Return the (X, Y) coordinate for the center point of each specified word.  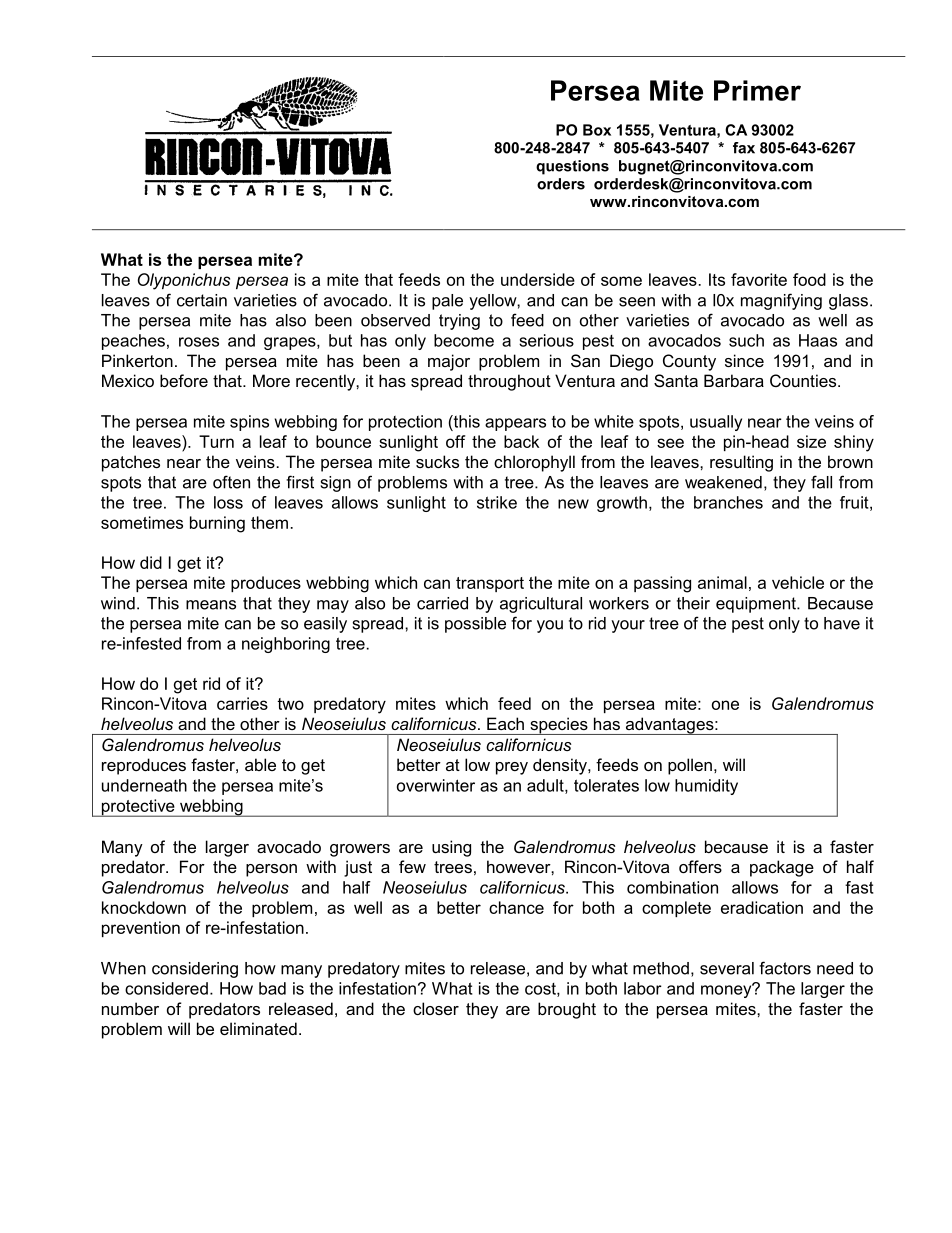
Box (597, 130)
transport (490, 584)
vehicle (798, 582)
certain (202, 300)
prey (512, 768)
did (151, 562)
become (464, 340)
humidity (706, 787)
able (260, 764)
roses (199, 342)
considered (166, 988)
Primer (757, 90)
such (746, 340)
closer (436, 1008)
